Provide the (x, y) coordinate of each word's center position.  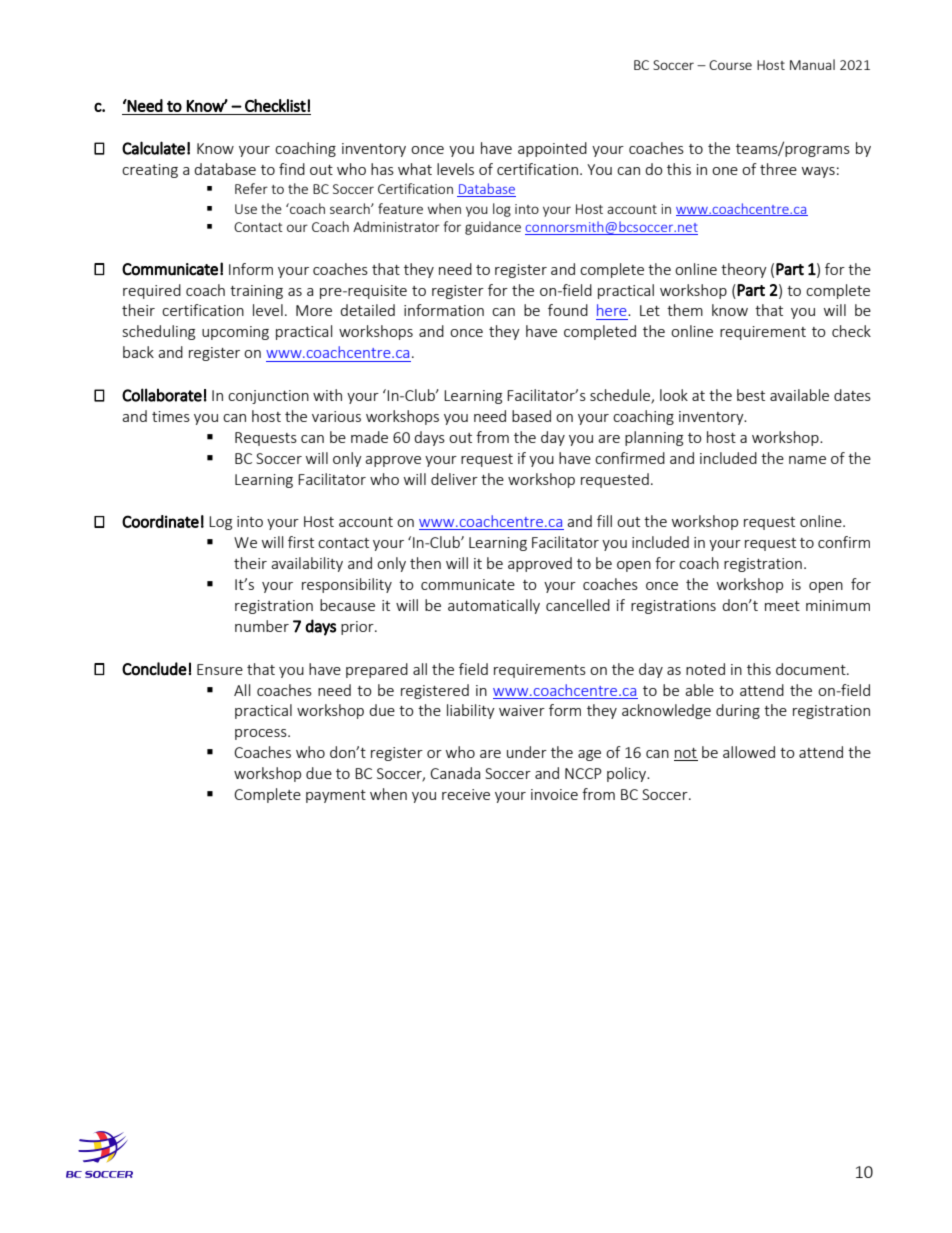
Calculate (153, 148)
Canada (455, 773)
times (171, 416)
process (262, 734)
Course (730, 65)
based (531, 416)
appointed (552, 149)
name (807, 460)
